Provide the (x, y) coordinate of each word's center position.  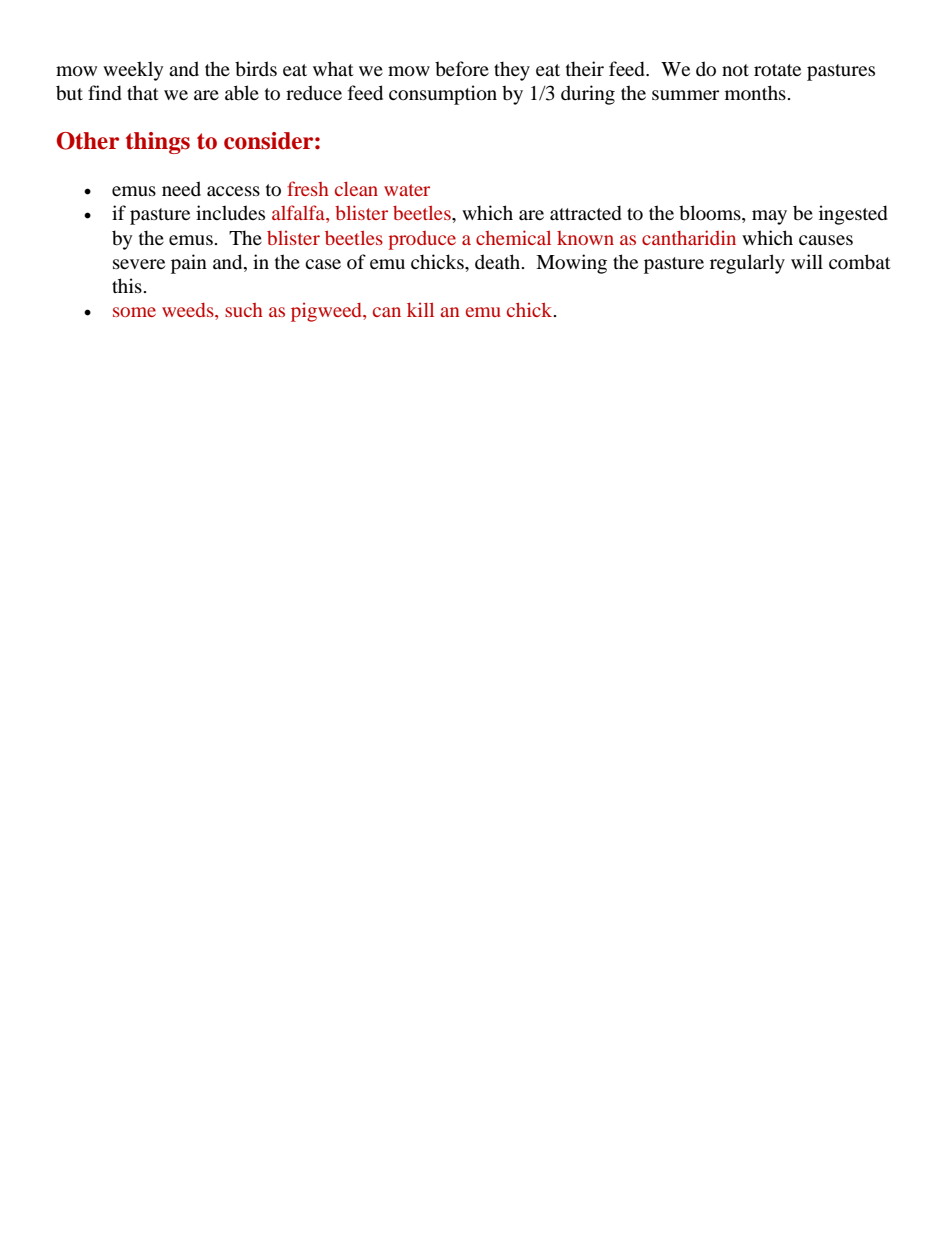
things (158, 143)
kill (420, 309)
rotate (777, 70)
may (769, 217)
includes (230, 213)
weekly (133, 71)
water (407, 190)
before (462, 69)
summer (685, 95)
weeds (189, 310)
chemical (513, 237)
